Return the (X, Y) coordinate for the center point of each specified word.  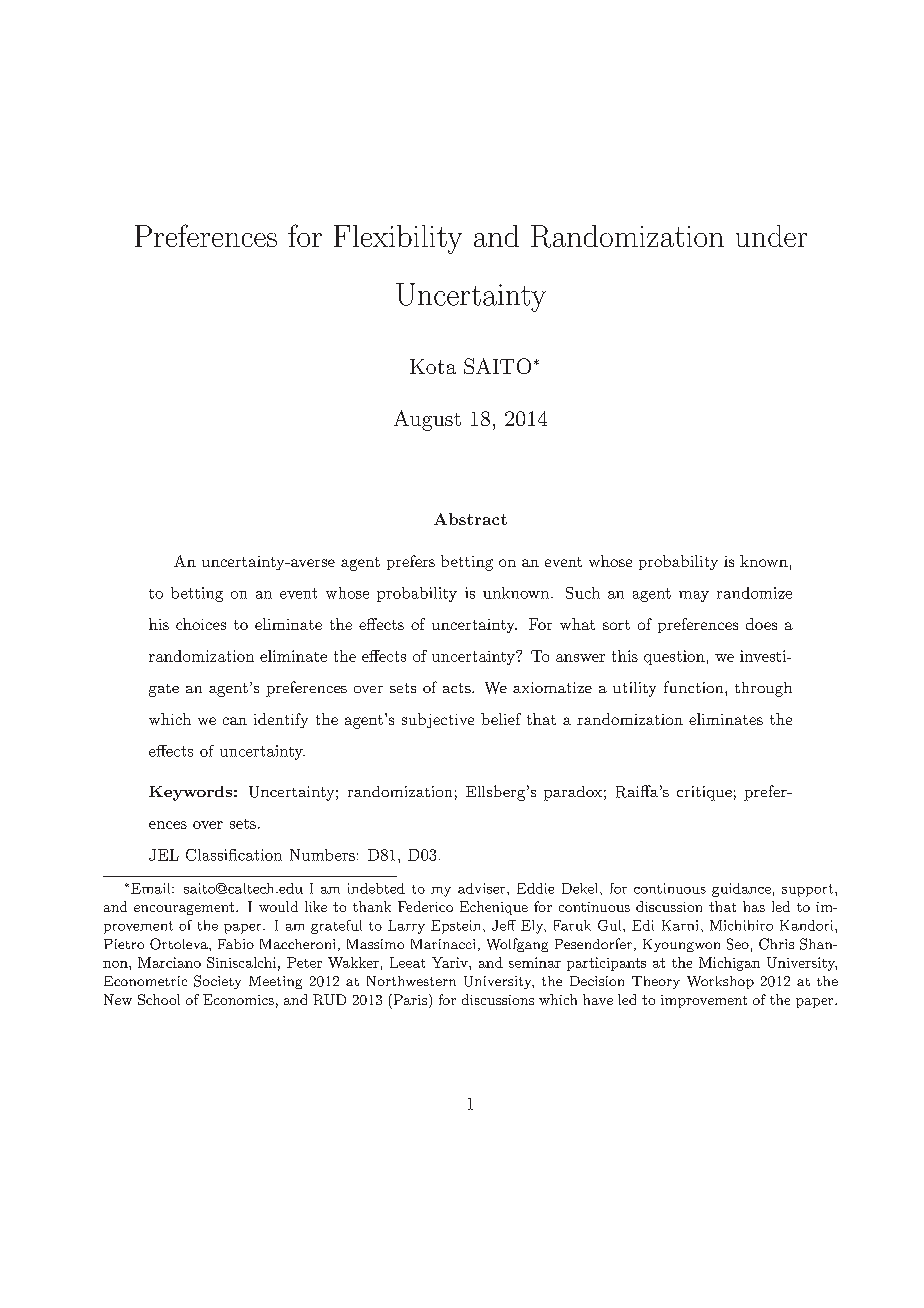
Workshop (720, 982)
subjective (438, 720)
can (235, 721)
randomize (754, 593)
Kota (433, 366)
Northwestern (411, 981)
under (771, 236)
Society (217, 982)
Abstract (470, 519)
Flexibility (398, 239)
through (763, 689)
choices (201, 624)
